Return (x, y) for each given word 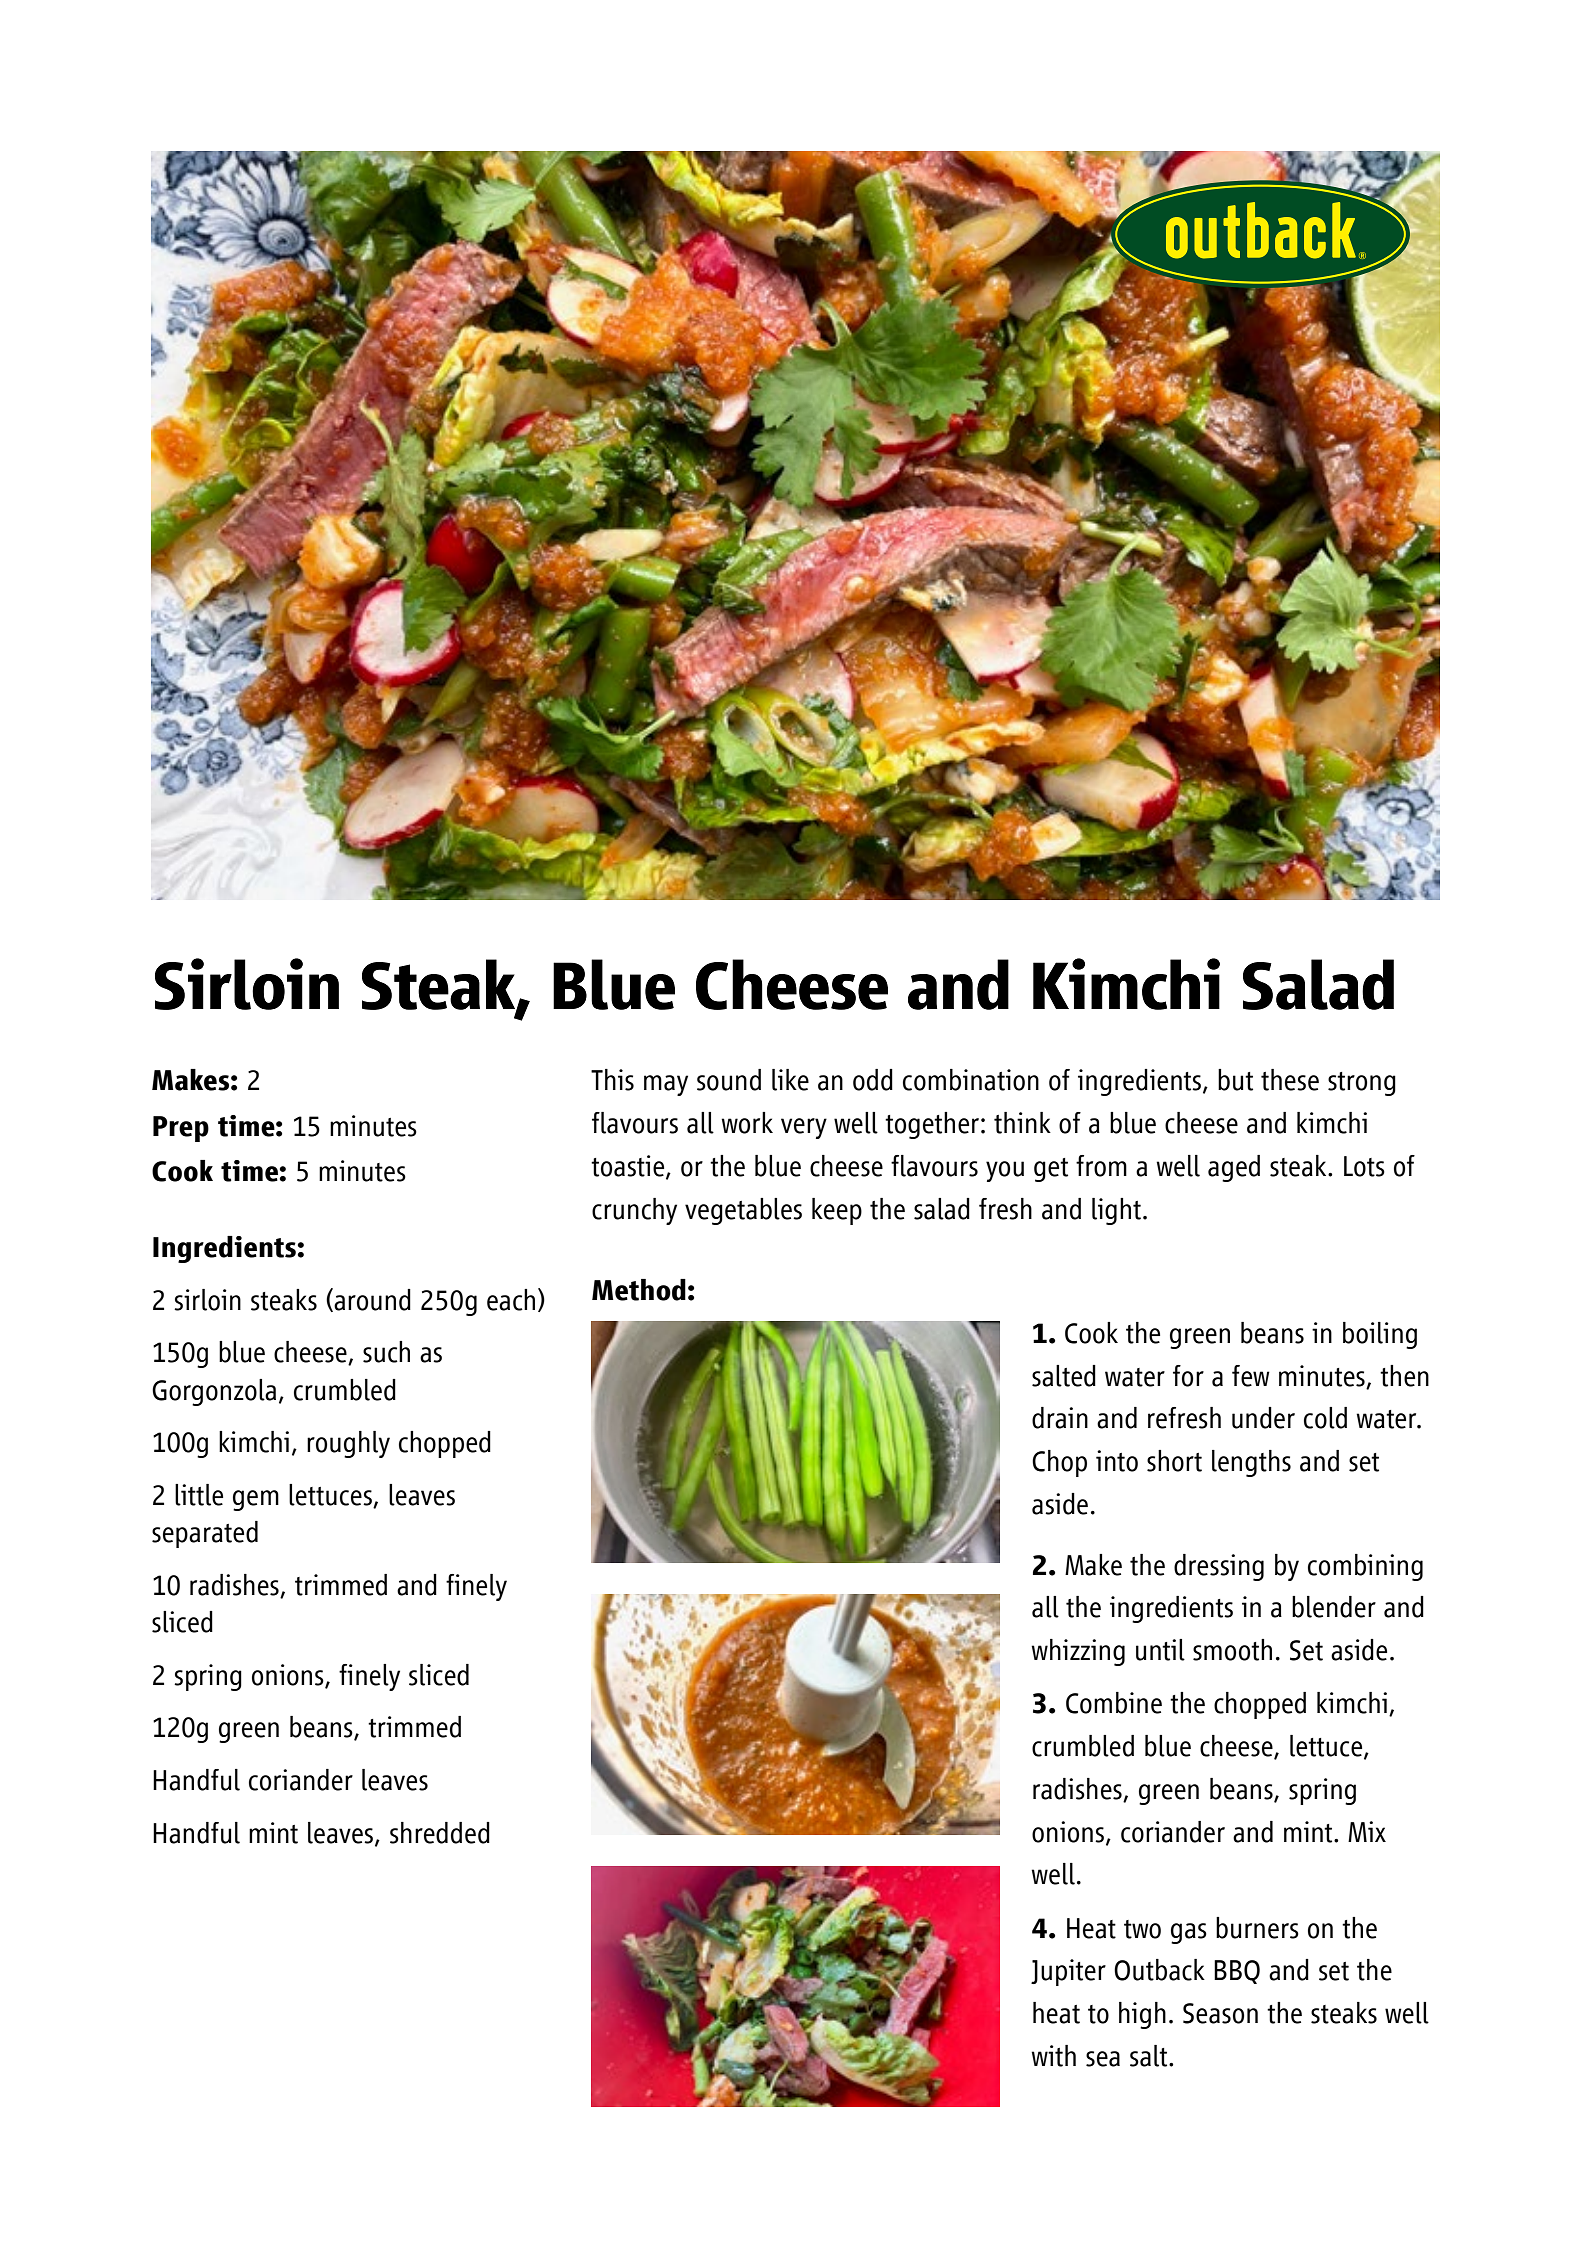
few (1251, 1376)
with (1053, 2056)
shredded (440, 1833)
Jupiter (1068, 1972)
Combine (1114, 1703)
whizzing (1078, 1652)
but (1235, 1080)
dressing (1219, 1567)
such (386, 1352)
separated (205, 1534)
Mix (1367, 1831)
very (804, 1128)
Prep (181, 1129)
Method (639, 1290)
